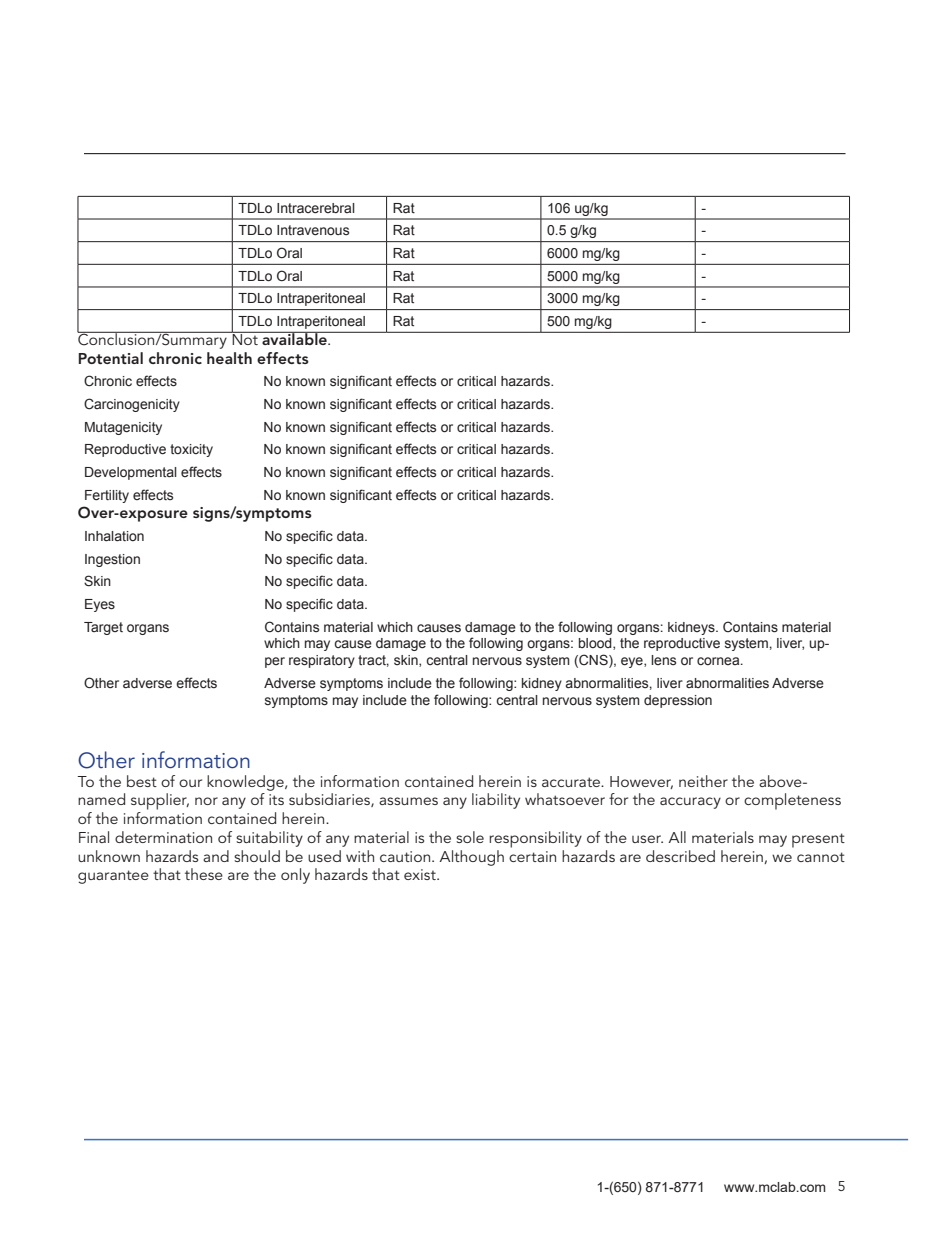  What do you see at coordinates (471, 858) in the screenshot?
I see `Although` at bounding box center [471, 858].
